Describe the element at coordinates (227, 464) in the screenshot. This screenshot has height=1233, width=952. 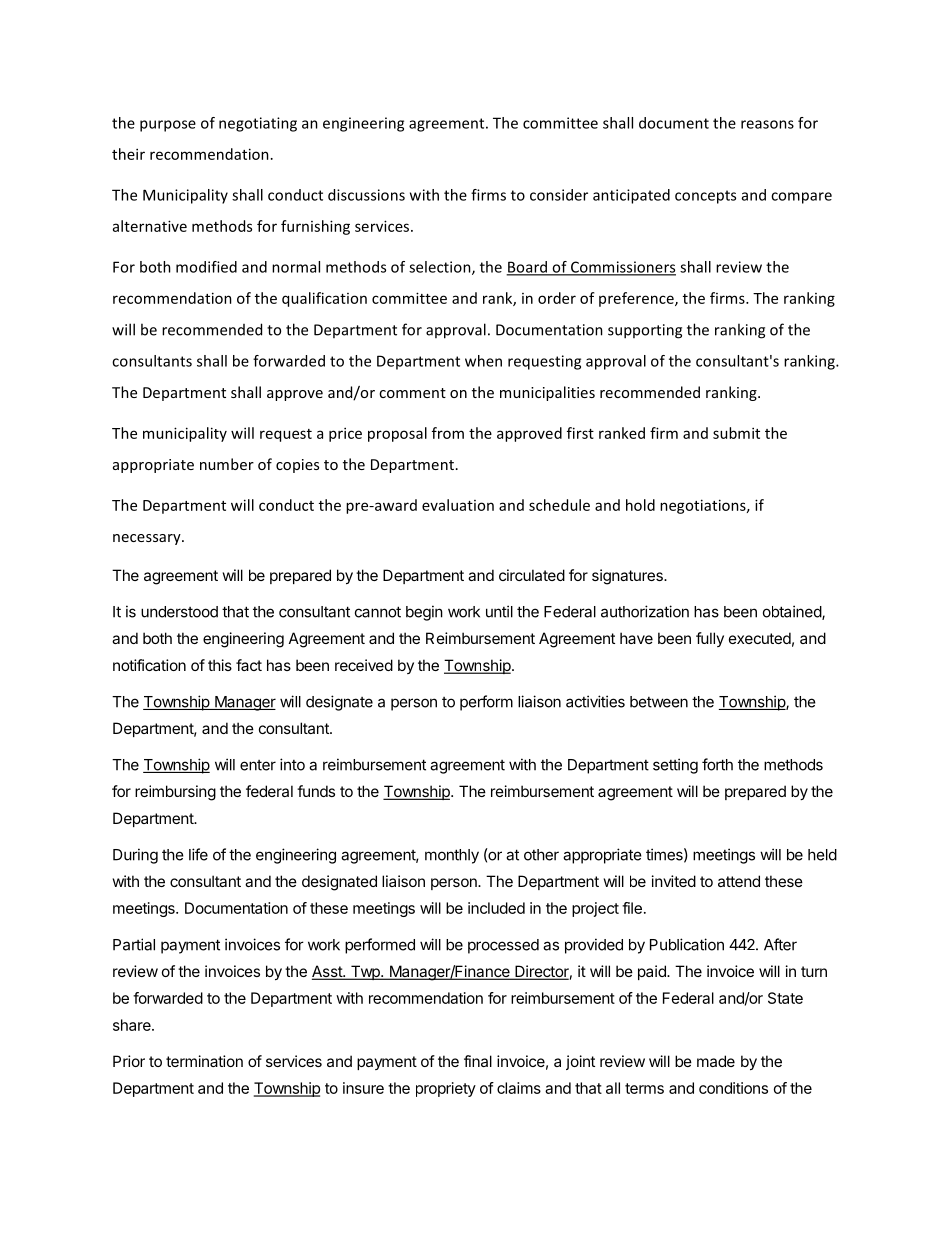
I see `number` at that location.
